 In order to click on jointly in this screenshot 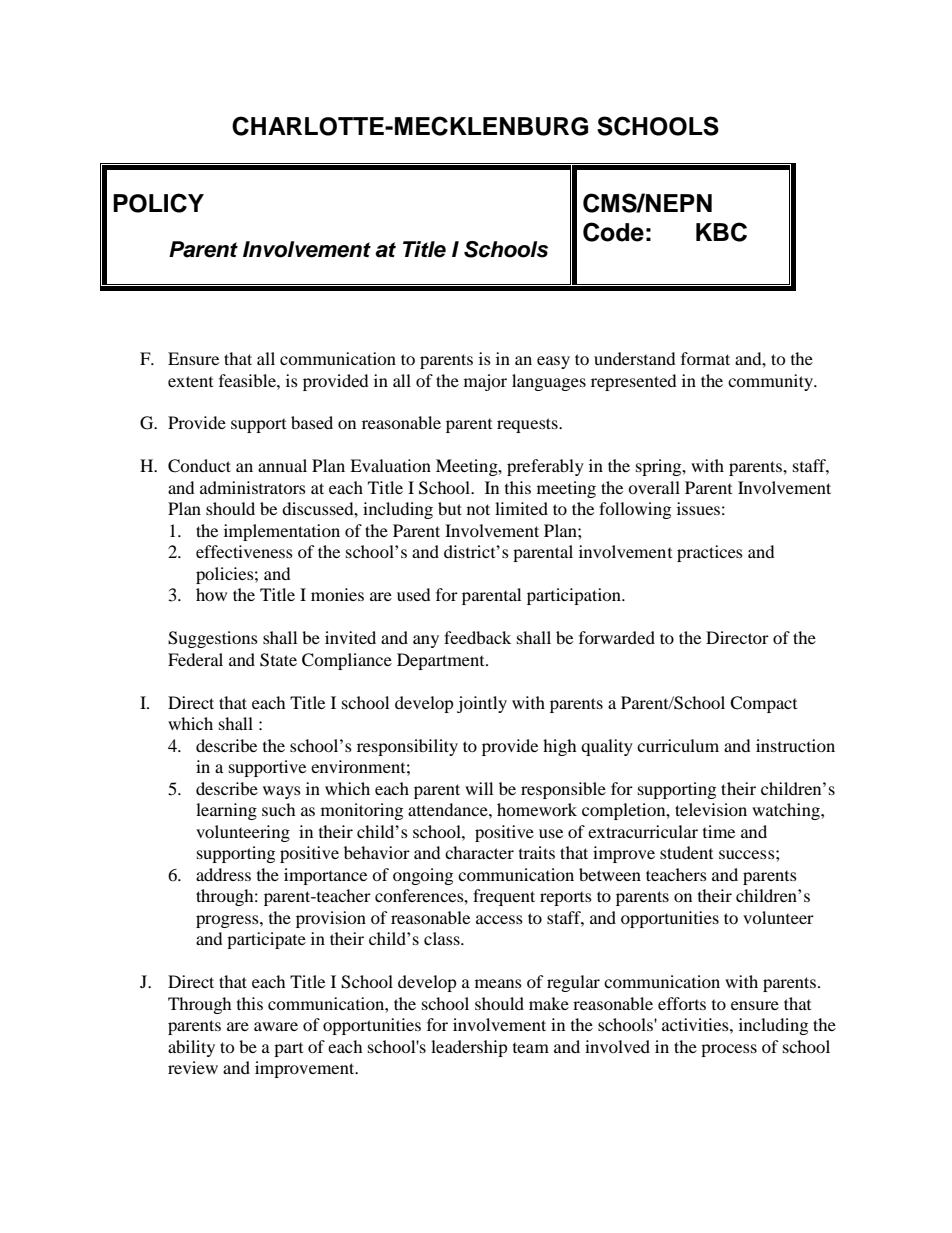, I will do `click(482, 704)`.
